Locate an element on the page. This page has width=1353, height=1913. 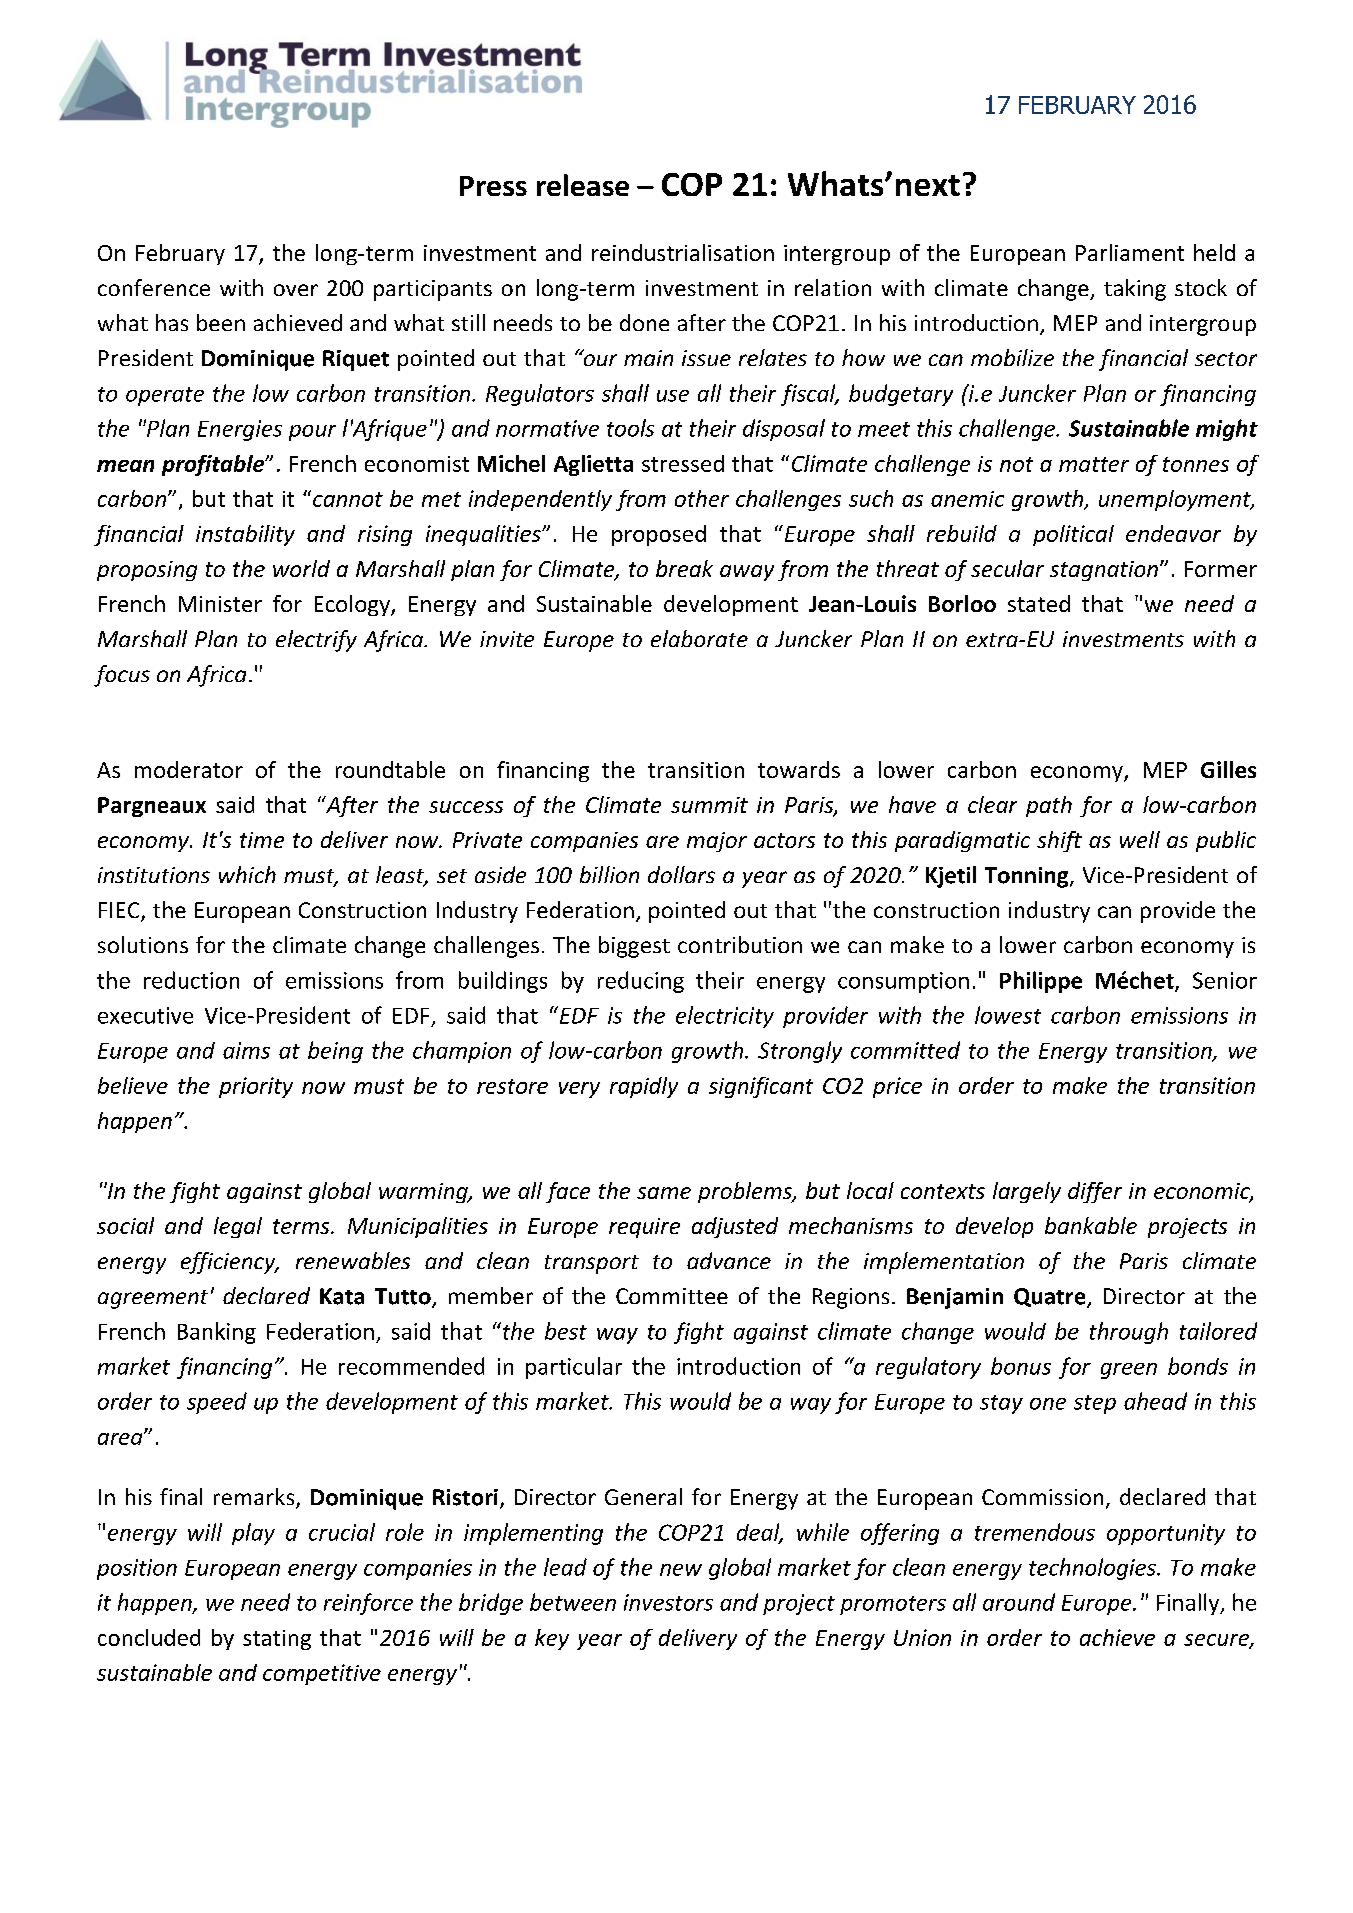
Parliament is located at coordinates (1130, 252).
